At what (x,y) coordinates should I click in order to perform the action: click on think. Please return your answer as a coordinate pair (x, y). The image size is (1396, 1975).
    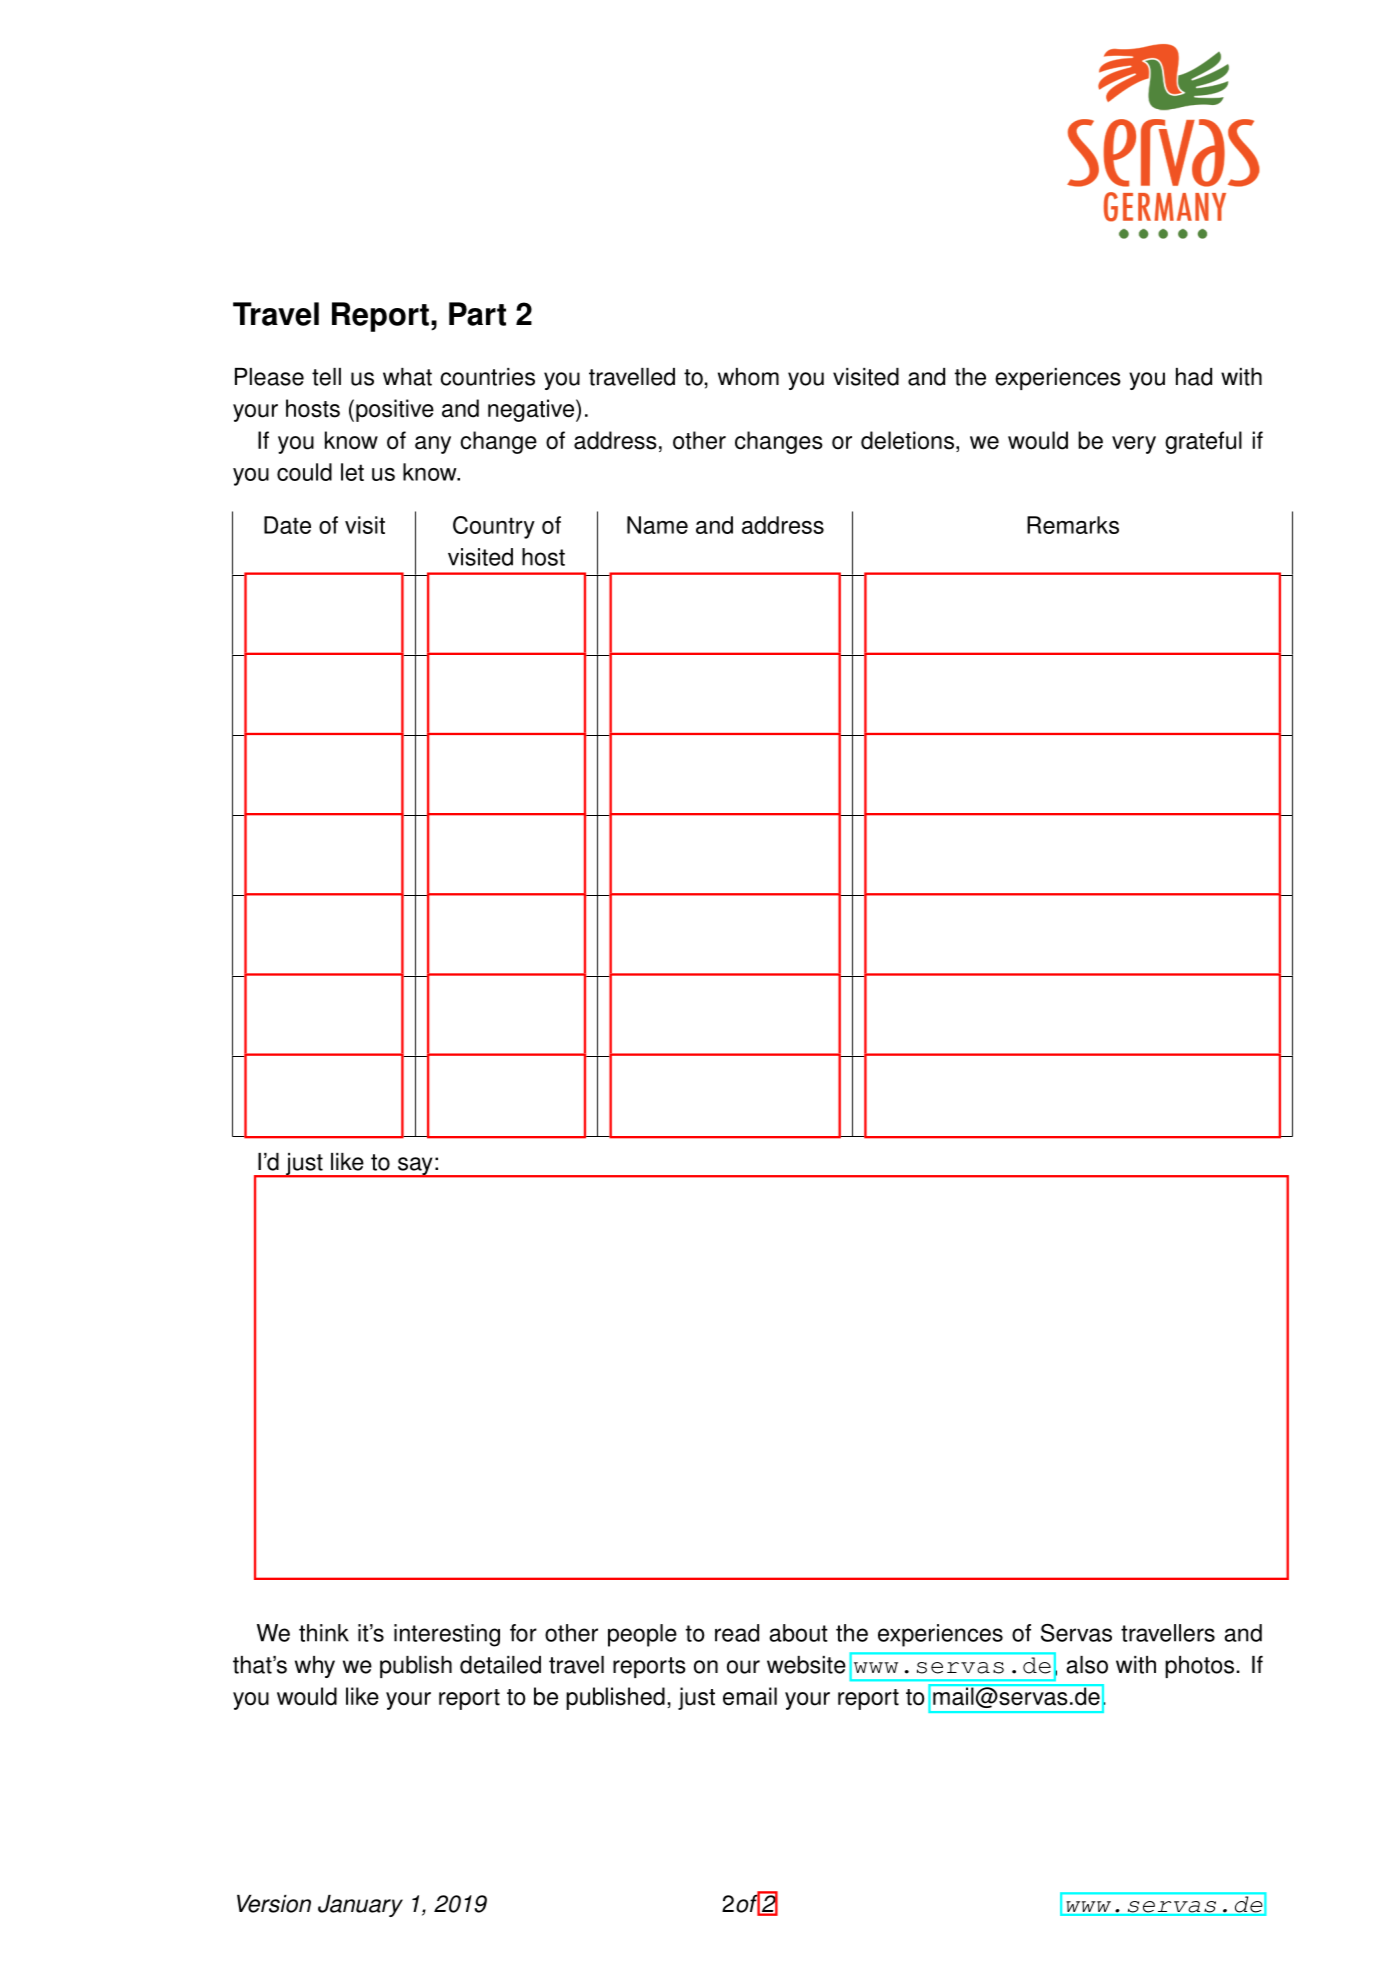
    Looking at the image, I should click on (324, 1633).
